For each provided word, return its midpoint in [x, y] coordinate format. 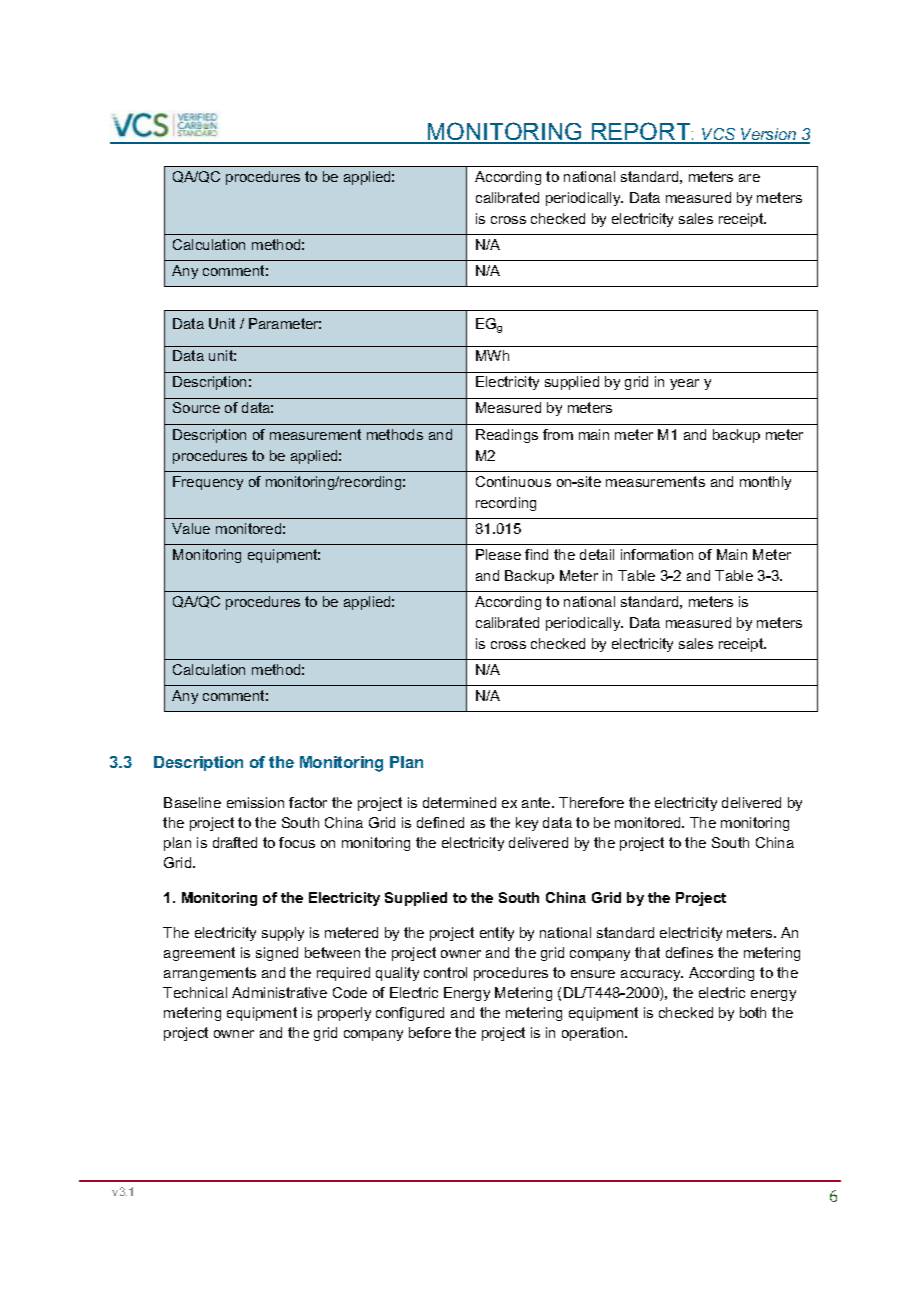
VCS [719, 135]
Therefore [591, 802]
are [749, 178]
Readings [507, 436]
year [684, 384]
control [445, 972]
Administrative [279, 992]
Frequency [208, 483]
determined [459, 802]
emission [255, 802]
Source [196, 407]
